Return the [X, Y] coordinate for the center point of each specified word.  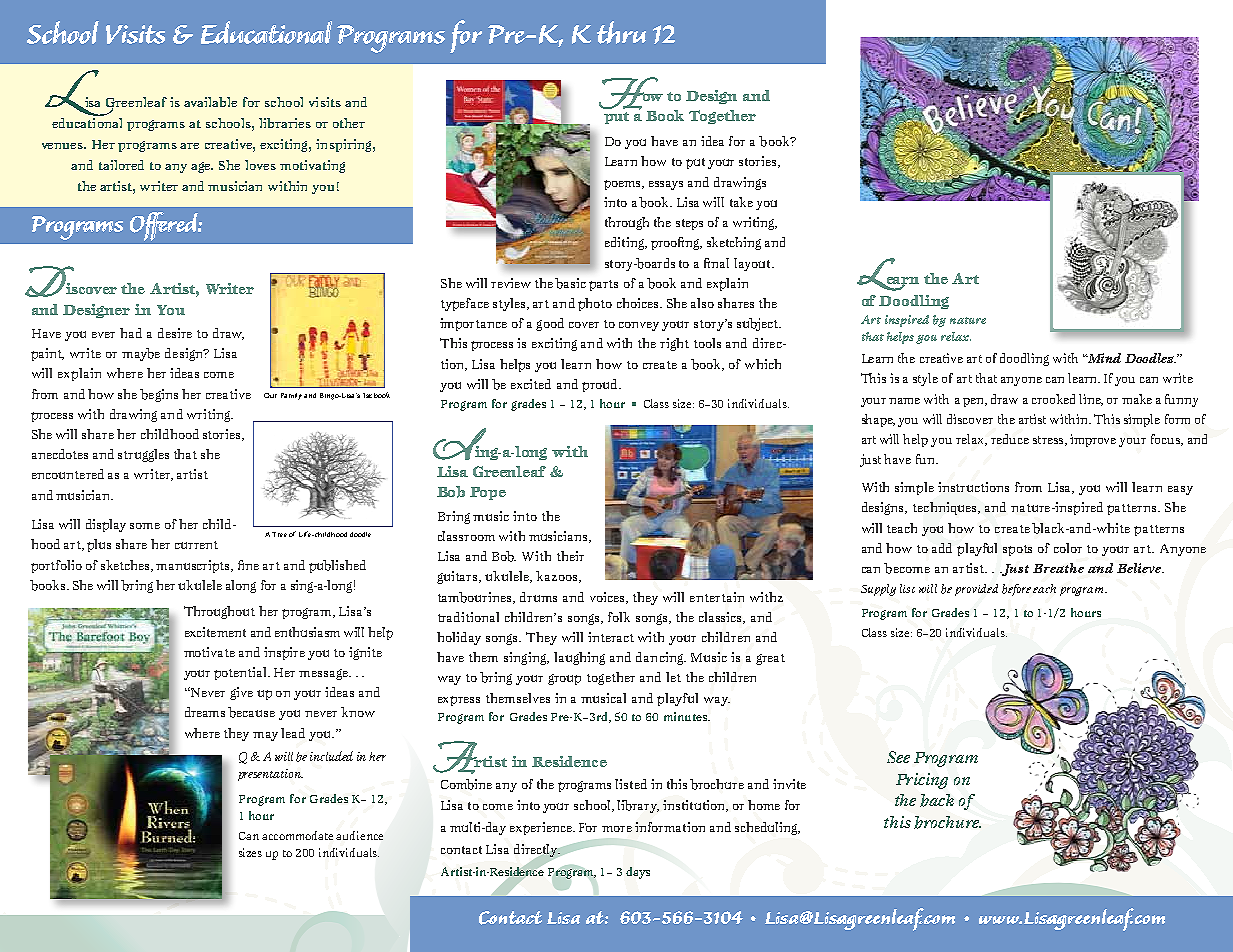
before [1018, 590]
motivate [209, 652]
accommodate [297, 835]
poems [623, 185]
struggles [143, 455]
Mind [1103, 358]
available [210, 102]
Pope [488, 493]
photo [595, 304]
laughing [579, 658]
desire [175, 333]
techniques [946, 508]
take [741, 202]
